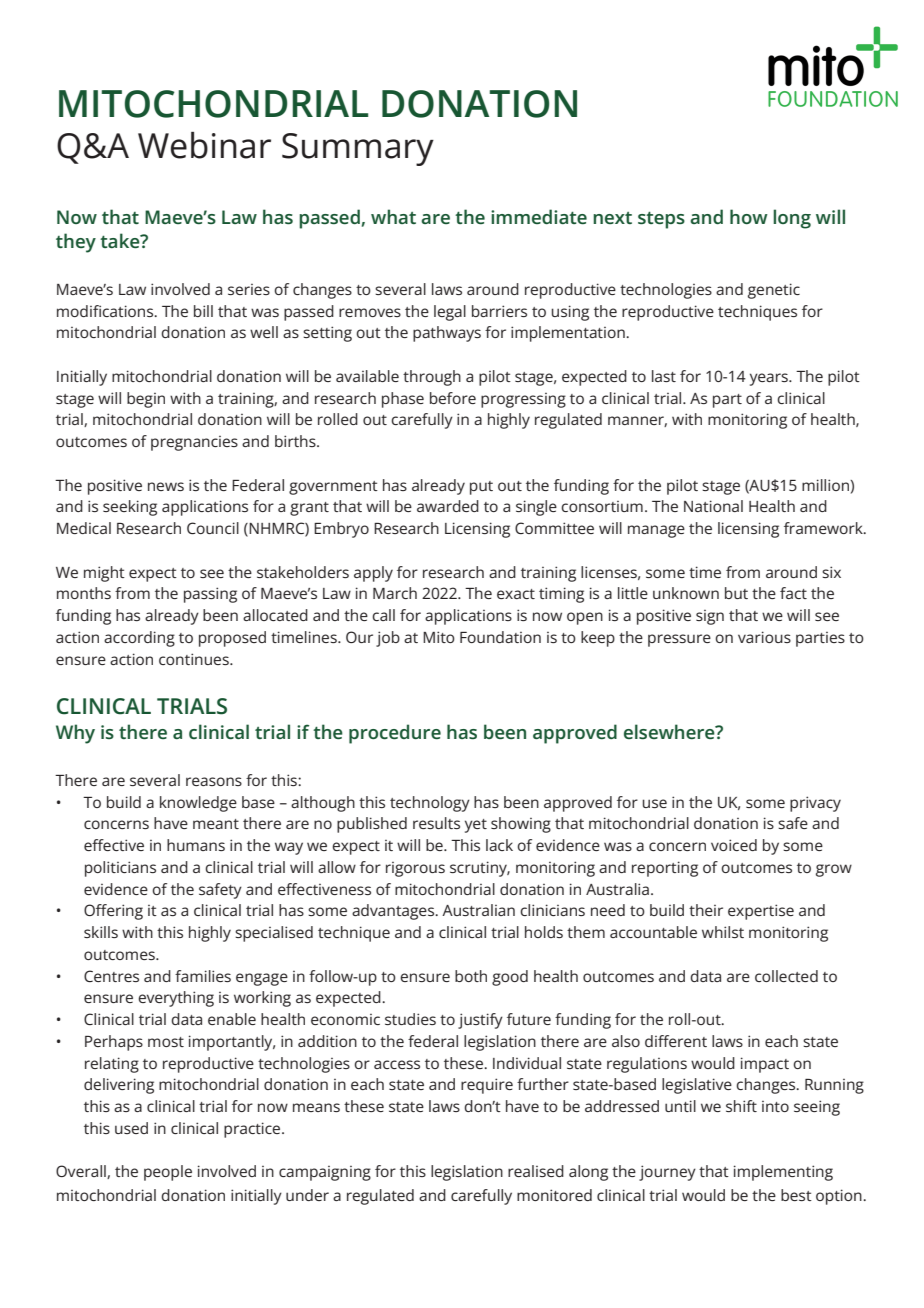 This screenshot has height=1308, width=924. Describe the element at coordinates (536, 1171) in the screenshot. I see `realised` at that location.
